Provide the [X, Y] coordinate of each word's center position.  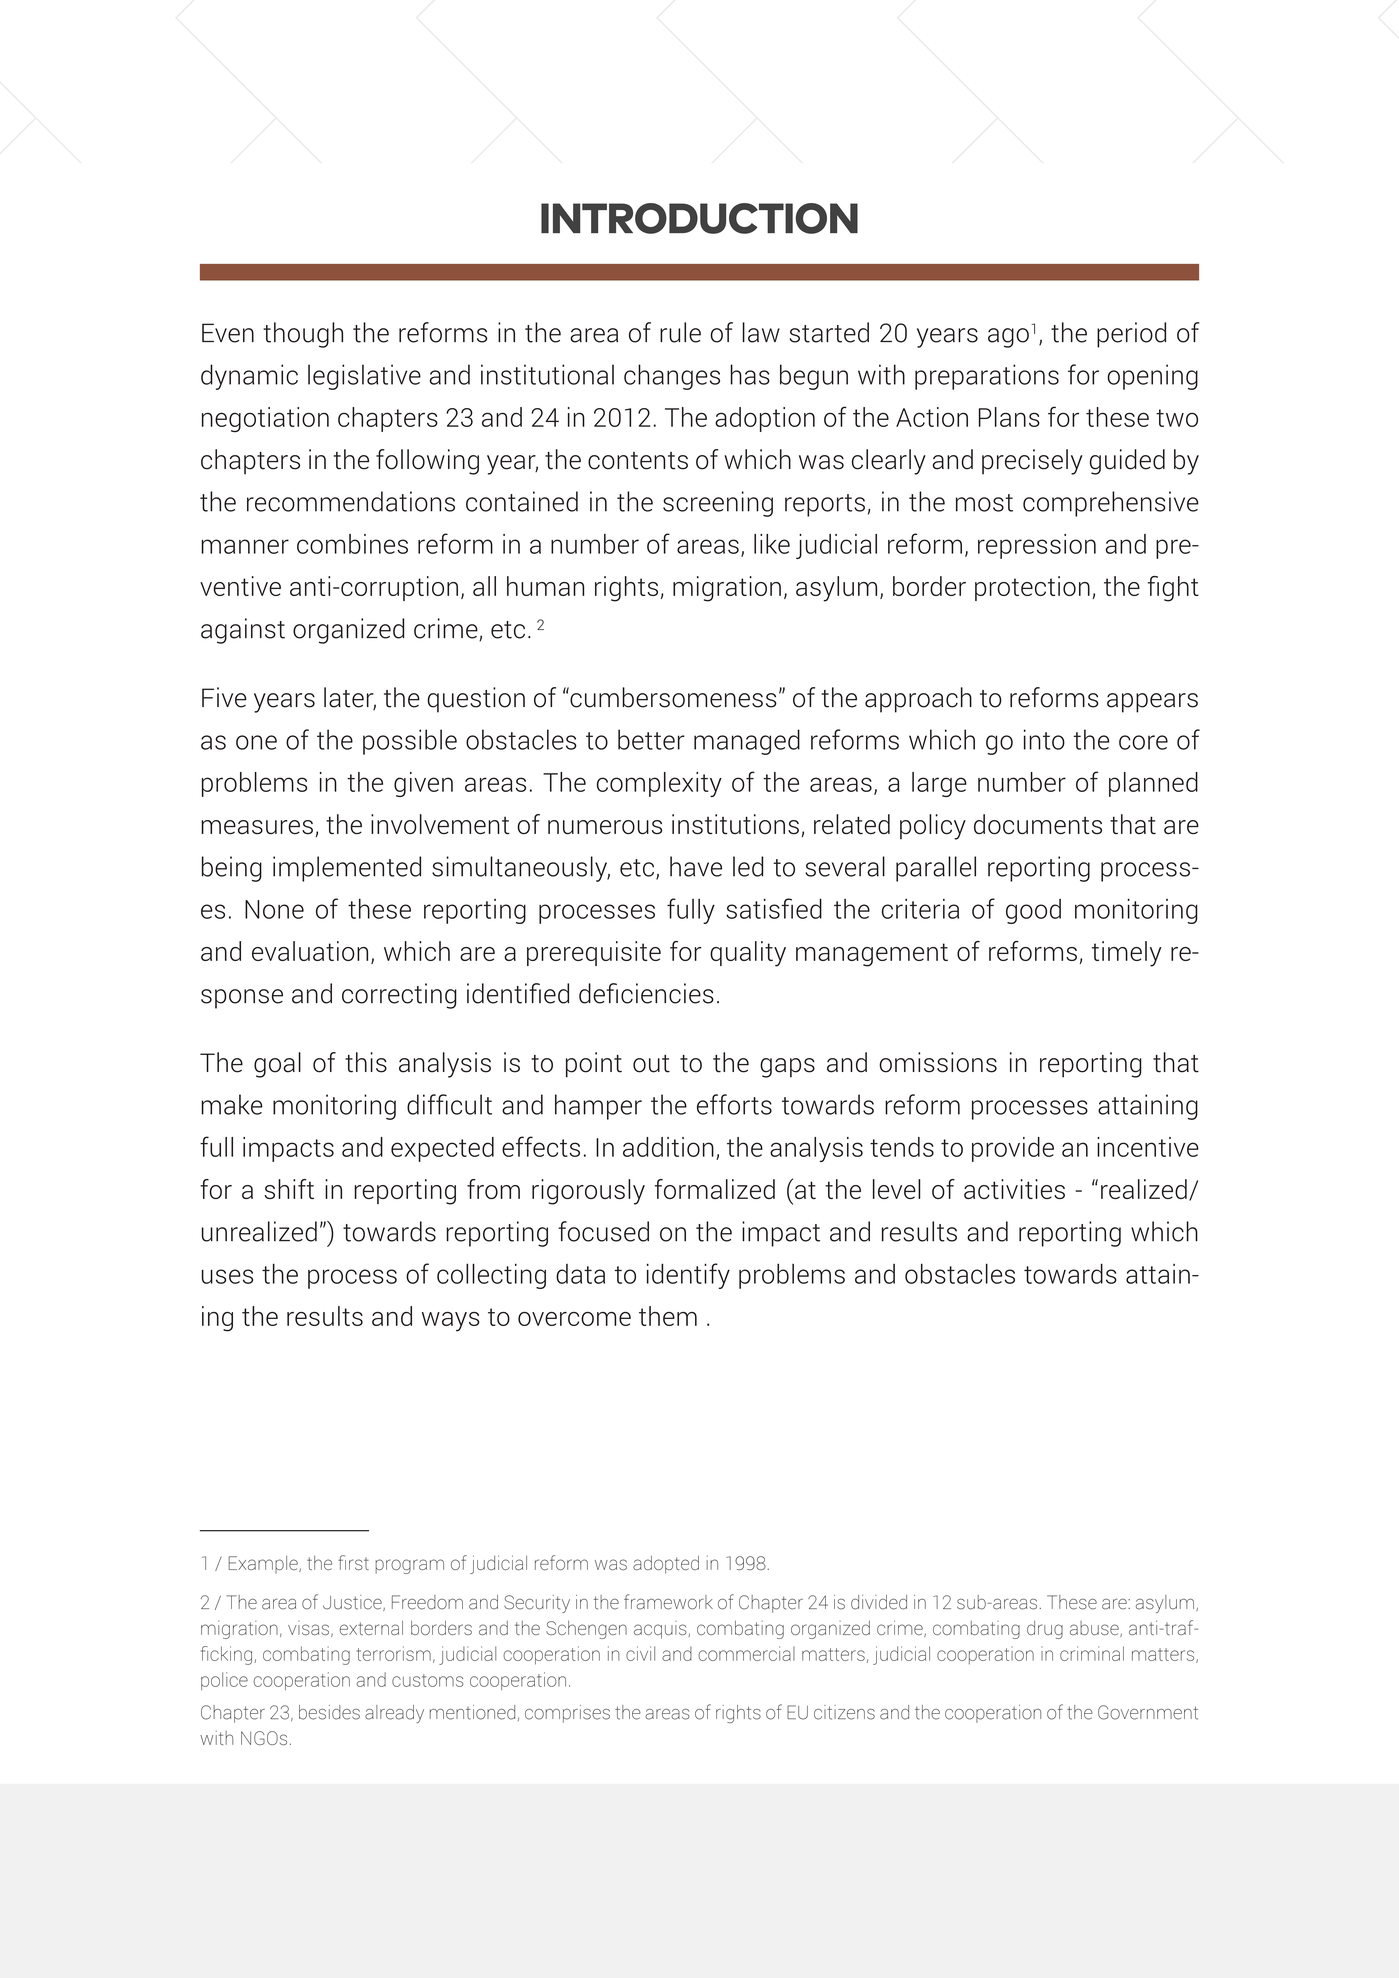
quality [748, 954]
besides [329, 1712]
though [303, 335]
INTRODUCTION [699, 218]
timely [1127, 954]
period [1131, 335]
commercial [746, 1653]
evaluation [310, 951]
